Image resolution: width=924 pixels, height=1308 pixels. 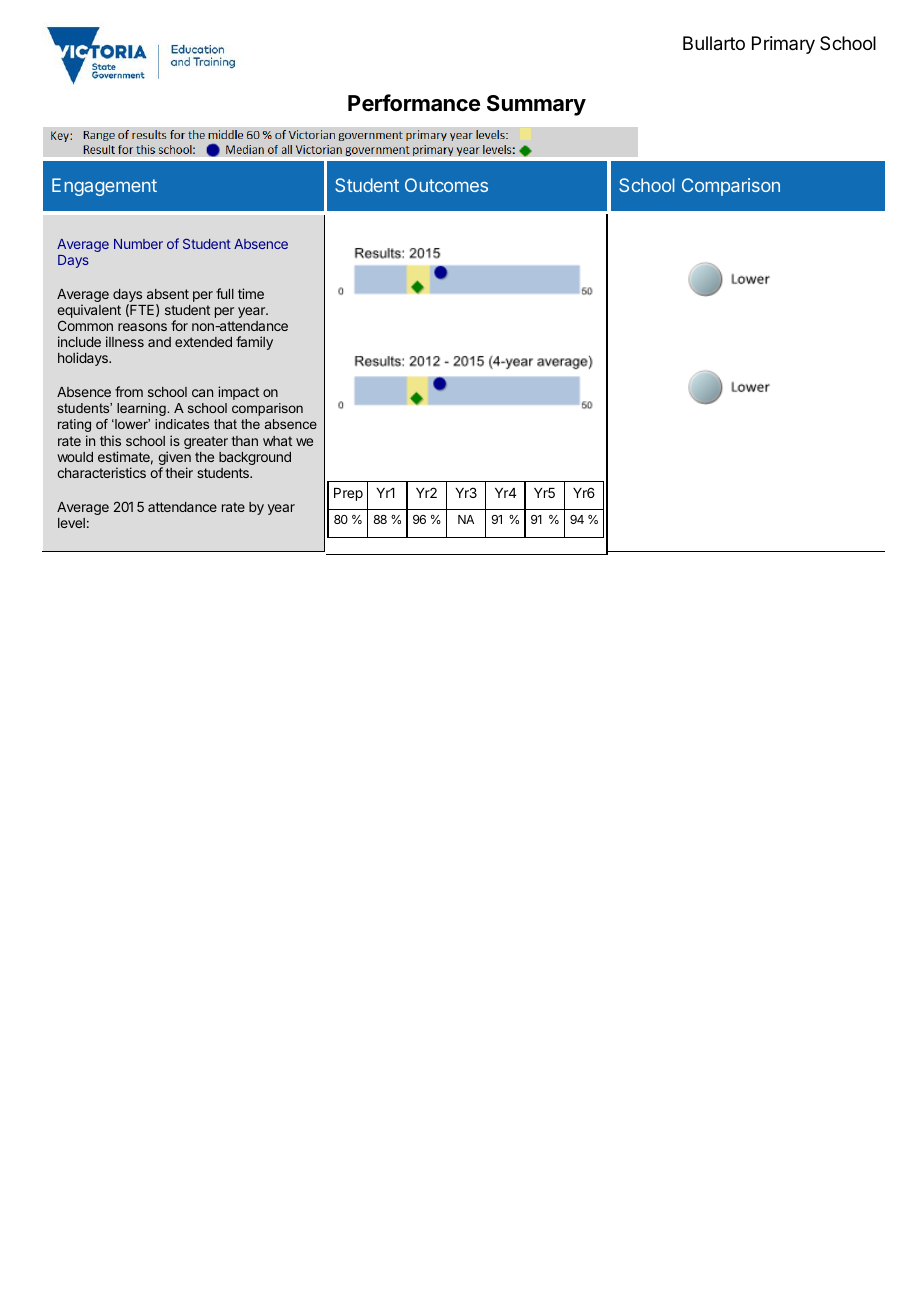 What do you see at coordinates (168, 294) in the page?
I see `absent` at bounding box center [168, 294].
